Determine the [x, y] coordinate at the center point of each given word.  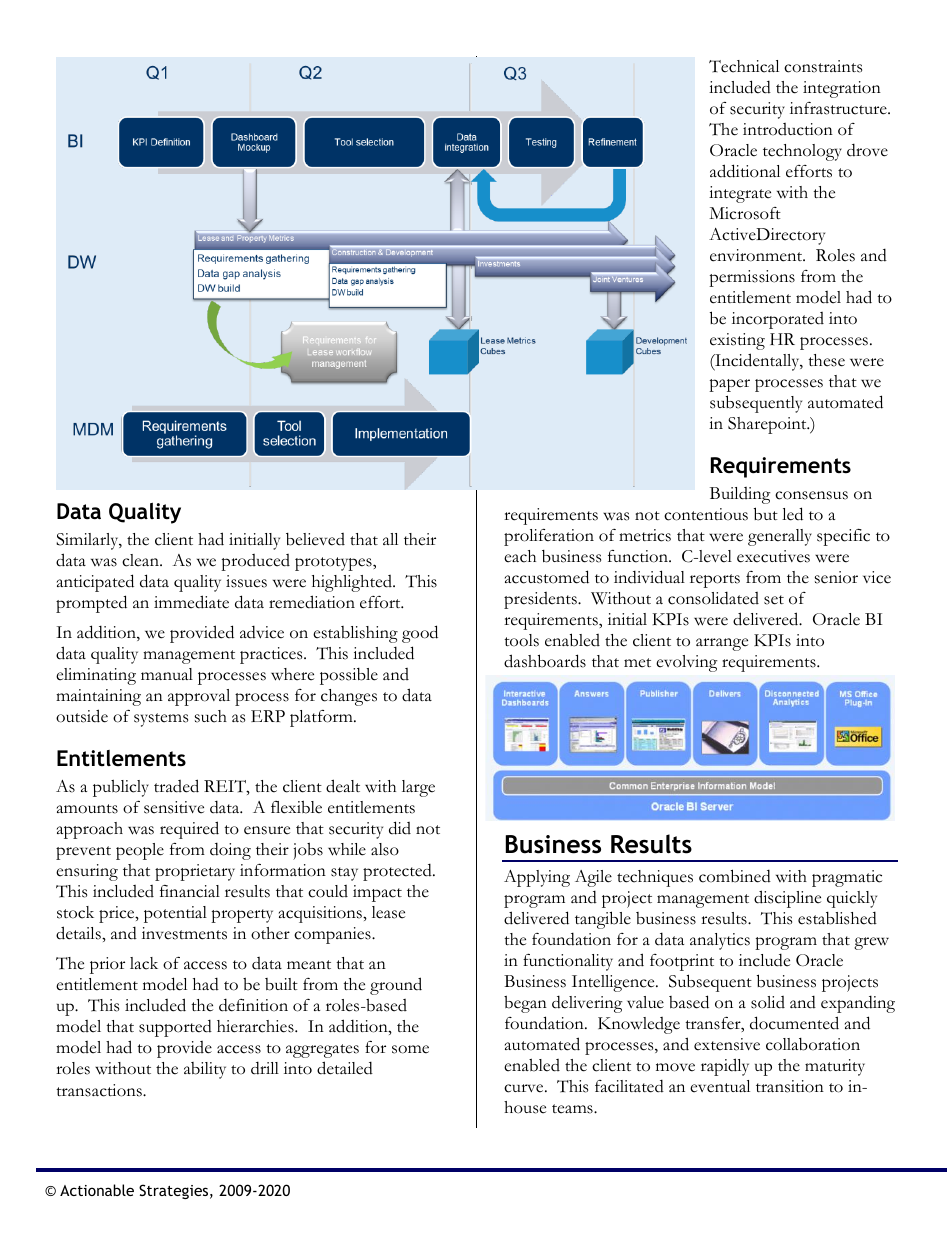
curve [525, 1088]
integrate [740, 194]
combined [735, 876]
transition [790, 1086]
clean [141, 560]
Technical [744, 66]
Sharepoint [768, 425]
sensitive [174, 807]
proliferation [549, 537]
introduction [788, 129]
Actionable [97, 1190]
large [418, 788]
